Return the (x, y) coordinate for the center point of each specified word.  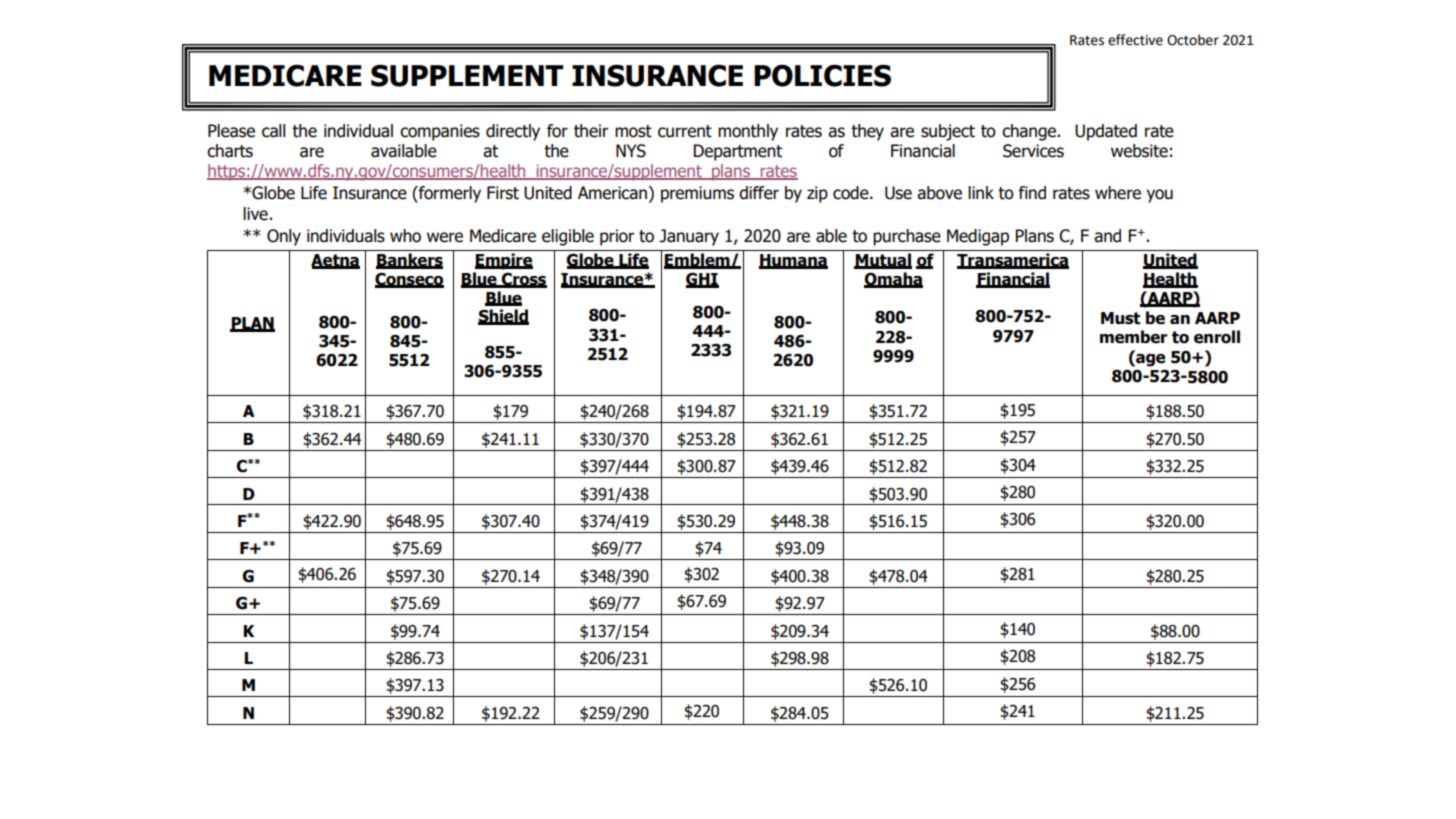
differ (759, 193)
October (1193, 40)
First (503, 193)
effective (1135, 40)
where (1118, 193)
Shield (503, 317)
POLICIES (822, 75)
